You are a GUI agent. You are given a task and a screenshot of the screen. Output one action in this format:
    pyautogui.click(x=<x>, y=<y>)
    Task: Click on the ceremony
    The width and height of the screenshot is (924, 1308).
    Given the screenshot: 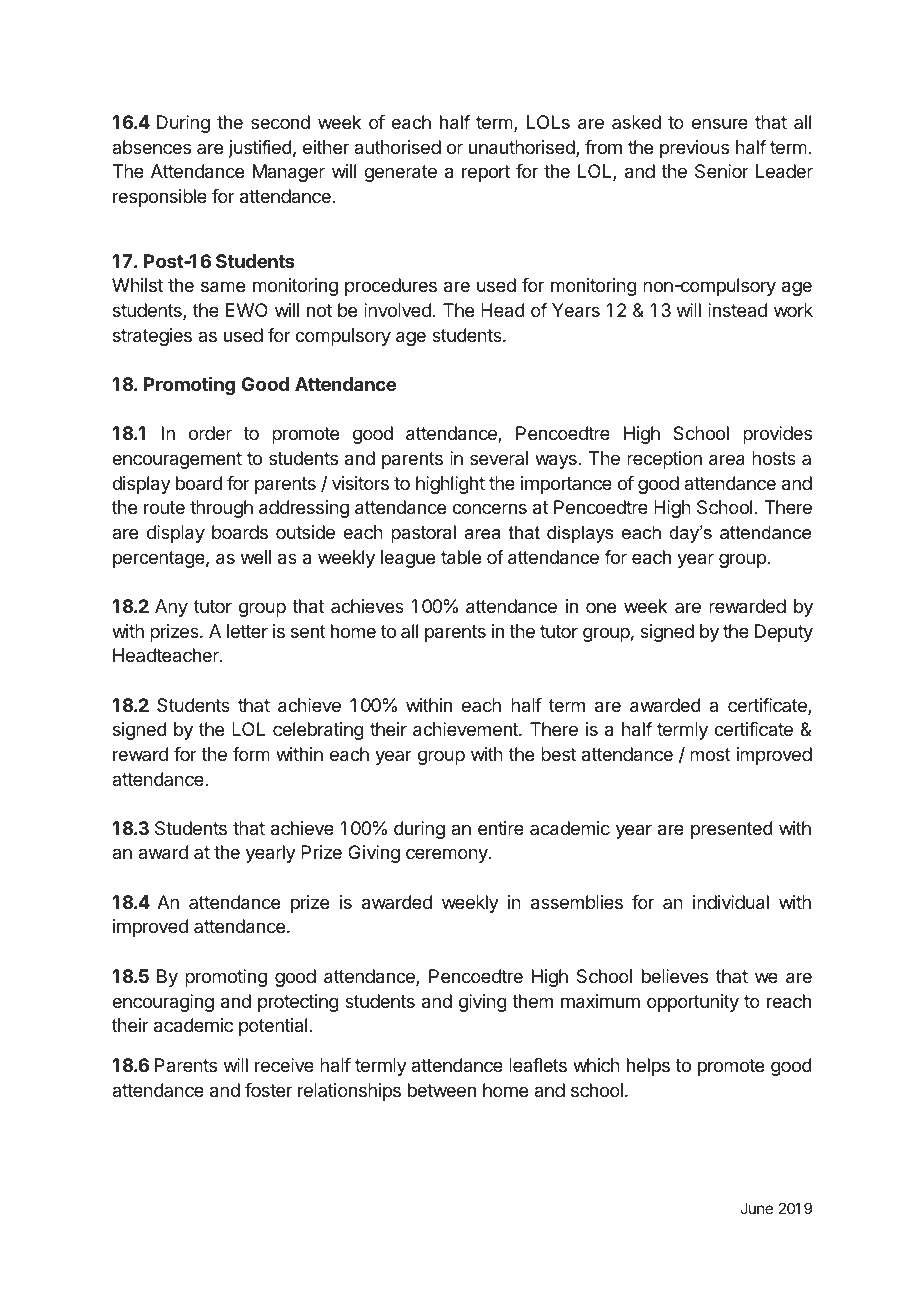 What is the action you would take?
    pyautogui.click(x=448, y=855)
